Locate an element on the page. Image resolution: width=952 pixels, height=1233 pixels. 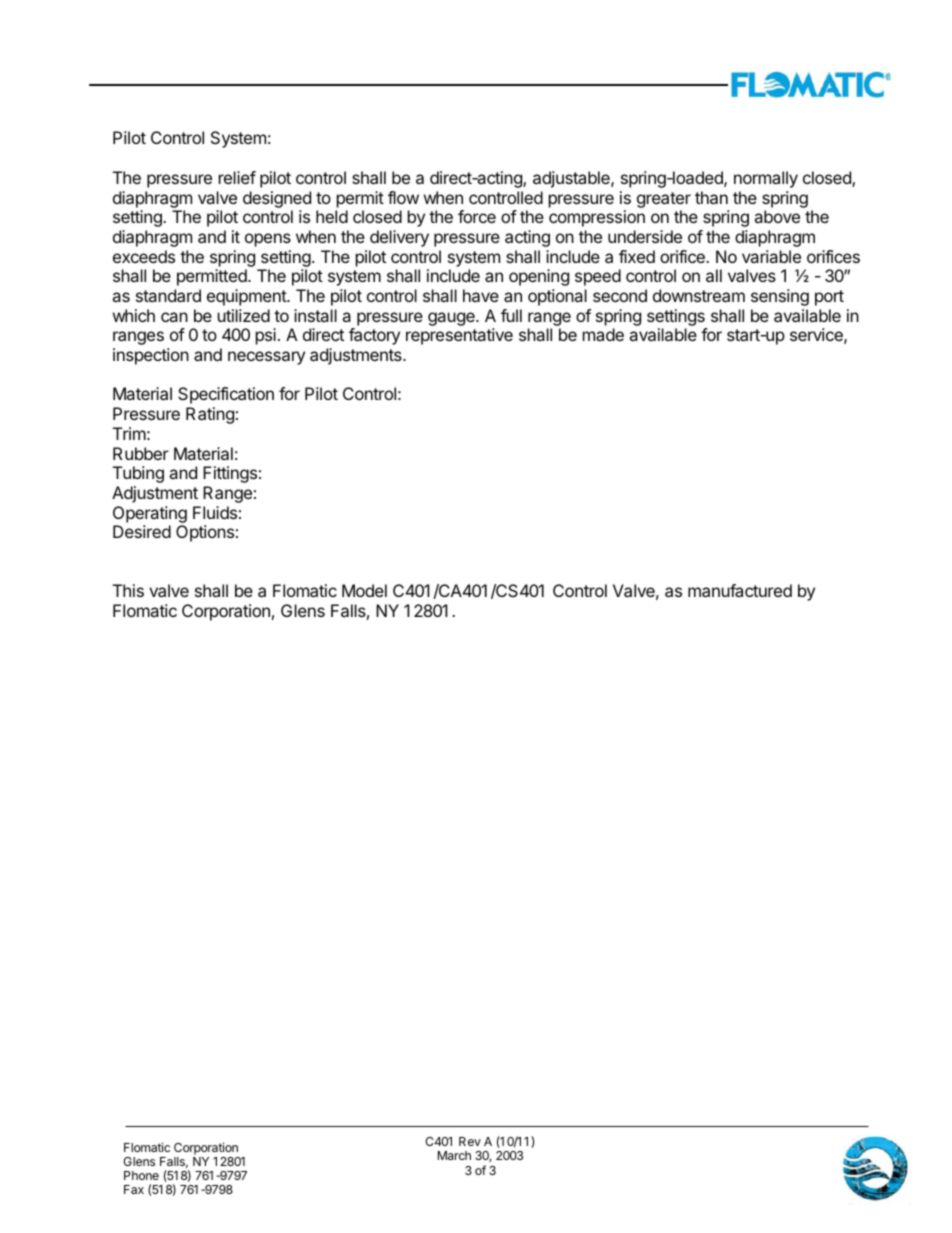
above is located at coordinates (777, 216).
